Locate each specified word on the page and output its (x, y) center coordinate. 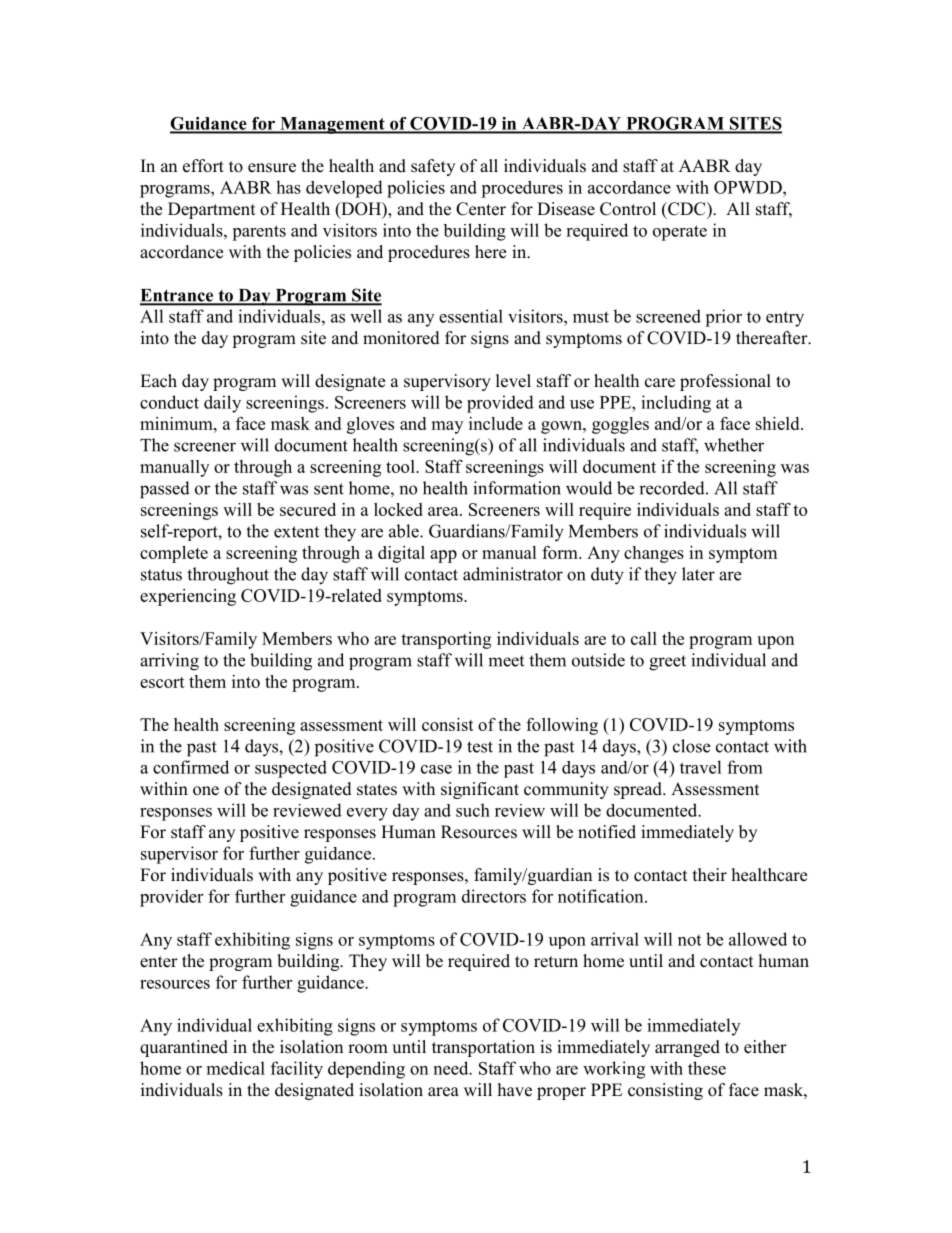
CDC (687, 209)
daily (222, 404)
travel (701, 767)
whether (734, 445)
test (480, 747)
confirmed (191, 767)
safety (433, 167)
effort (203, 166)
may (447, 427)
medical (236, 1068)
